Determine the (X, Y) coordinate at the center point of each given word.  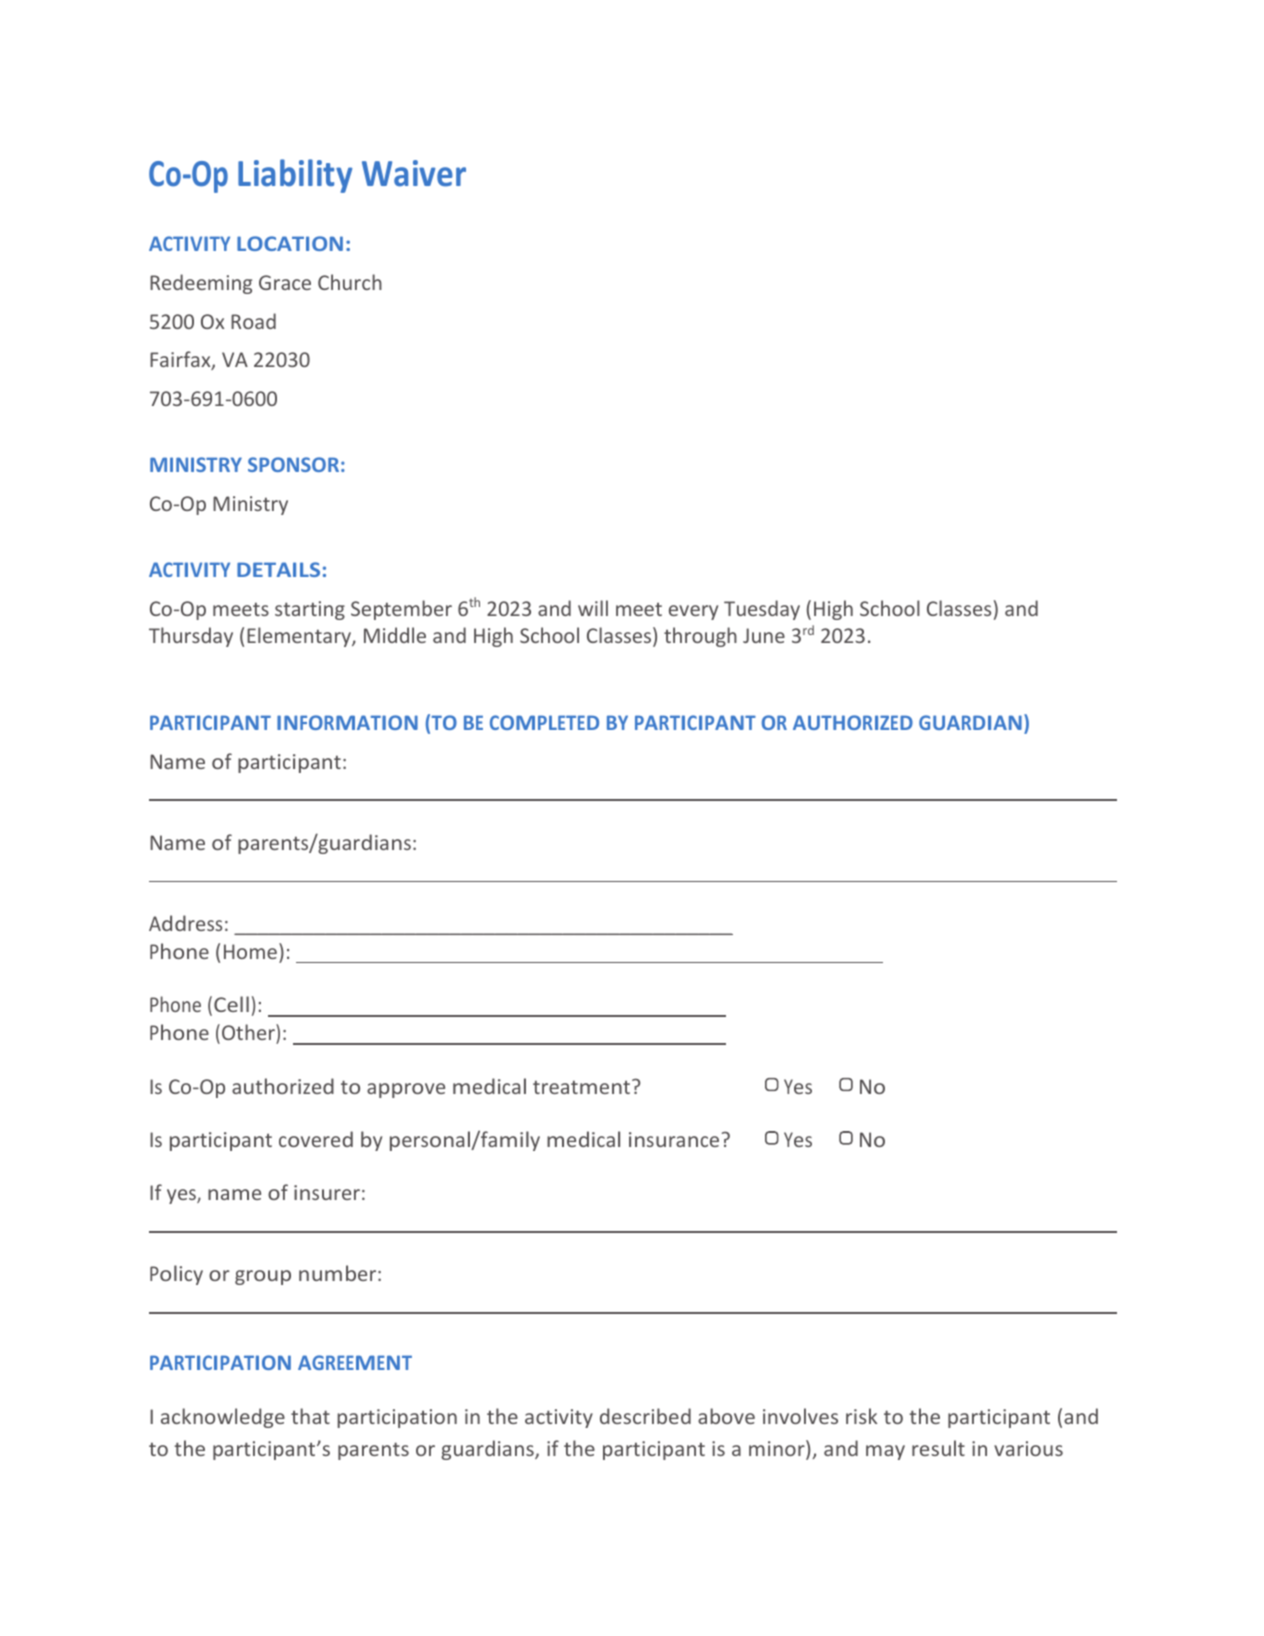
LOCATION (290, 243)
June (764, 635)
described (645, 1416)
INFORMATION (347, 722)
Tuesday (762, 610)
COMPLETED (544, 722)
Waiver (414, 173)
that (310, 1416)
